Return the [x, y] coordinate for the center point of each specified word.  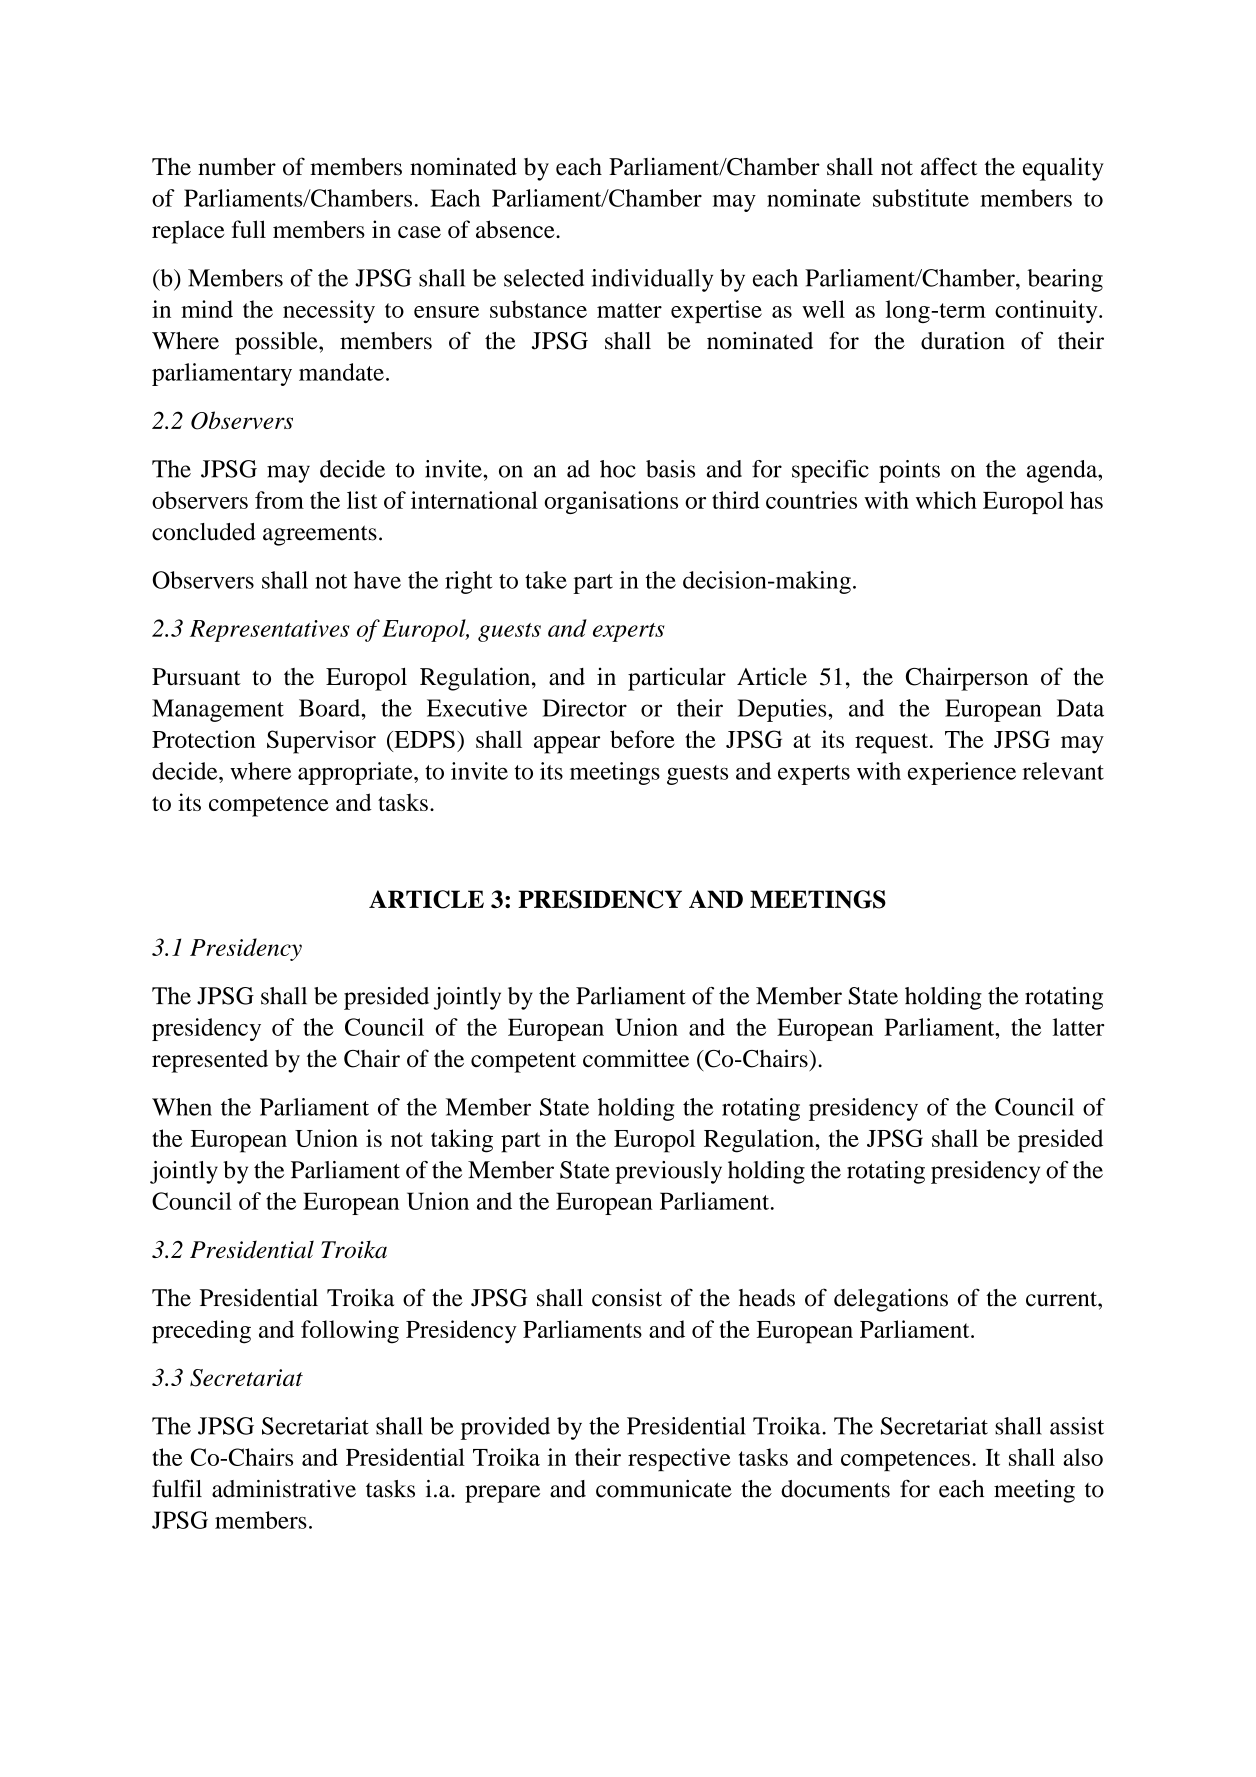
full [249, 229]
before [642, 739]
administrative [284, 1489]
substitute [921, 198]
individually [652, 280]
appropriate [356, 773]
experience [962, 773]
